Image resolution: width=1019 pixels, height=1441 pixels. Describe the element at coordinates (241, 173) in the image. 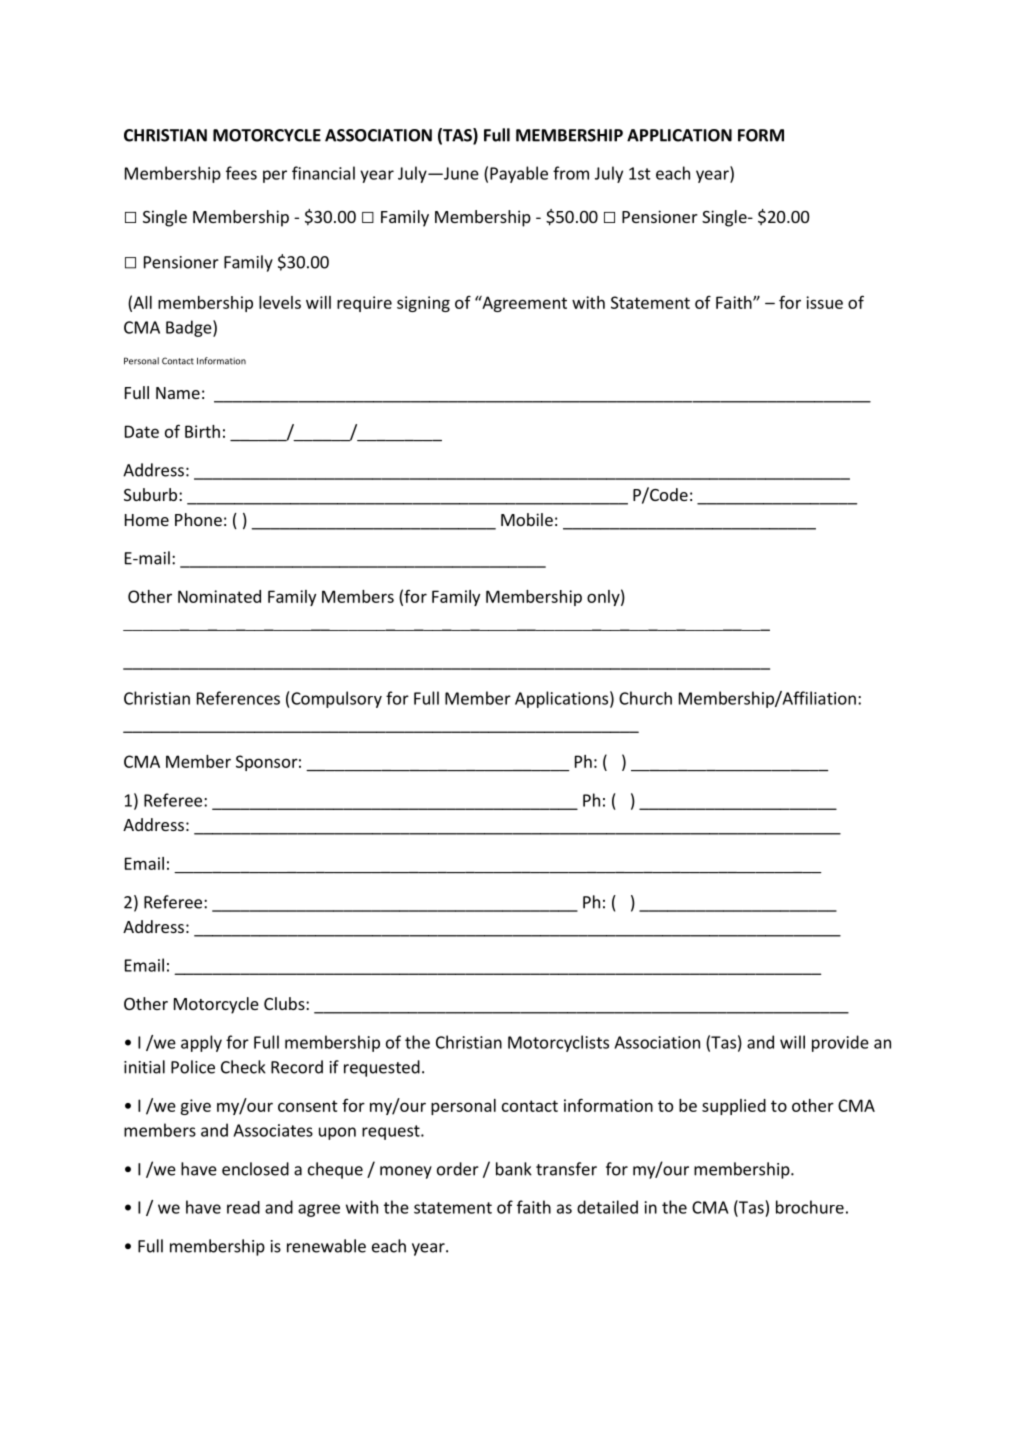

I see `fees` at that location.
